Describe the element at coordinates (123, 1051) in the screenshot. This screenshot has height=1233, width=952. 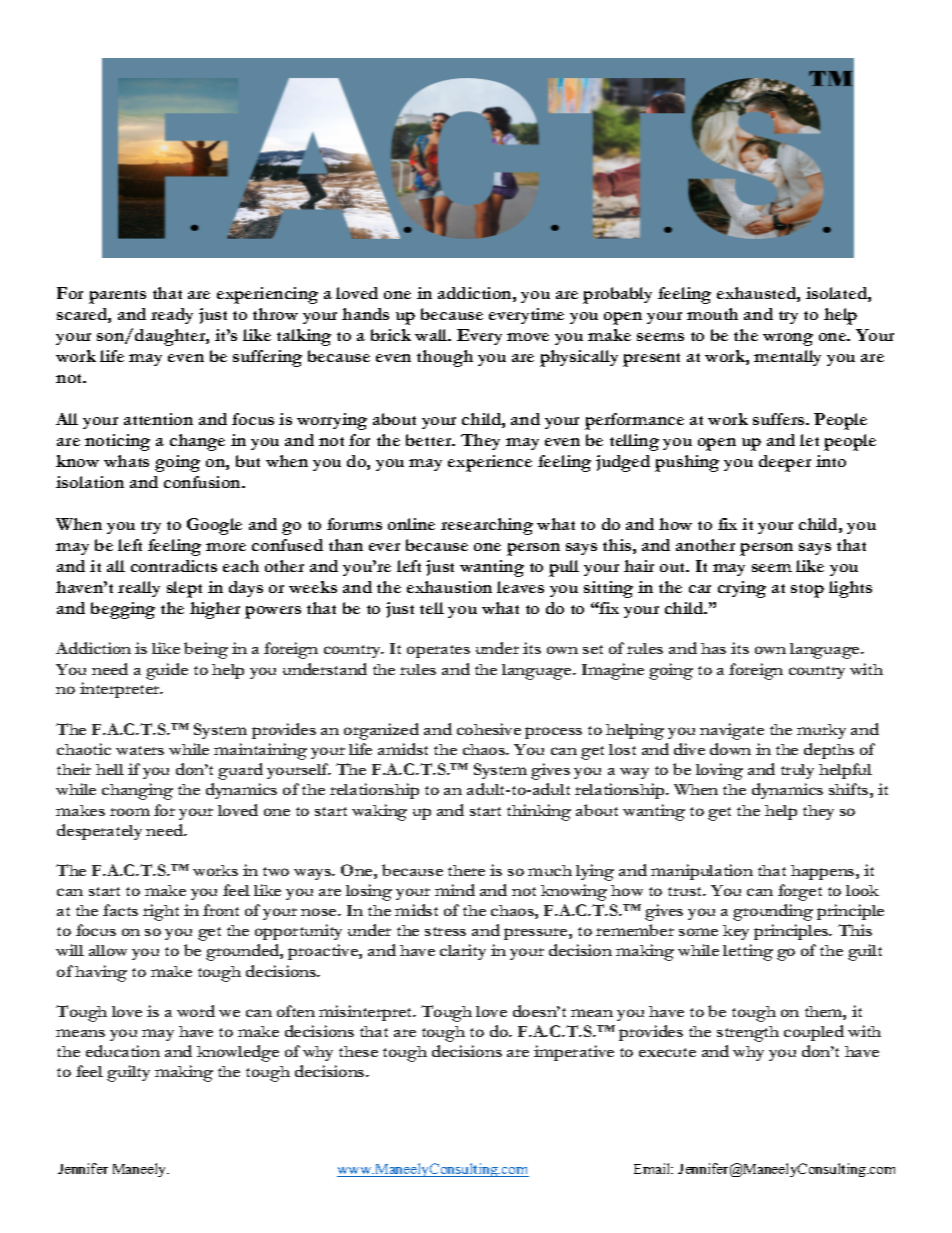
I see `education` at that location.
